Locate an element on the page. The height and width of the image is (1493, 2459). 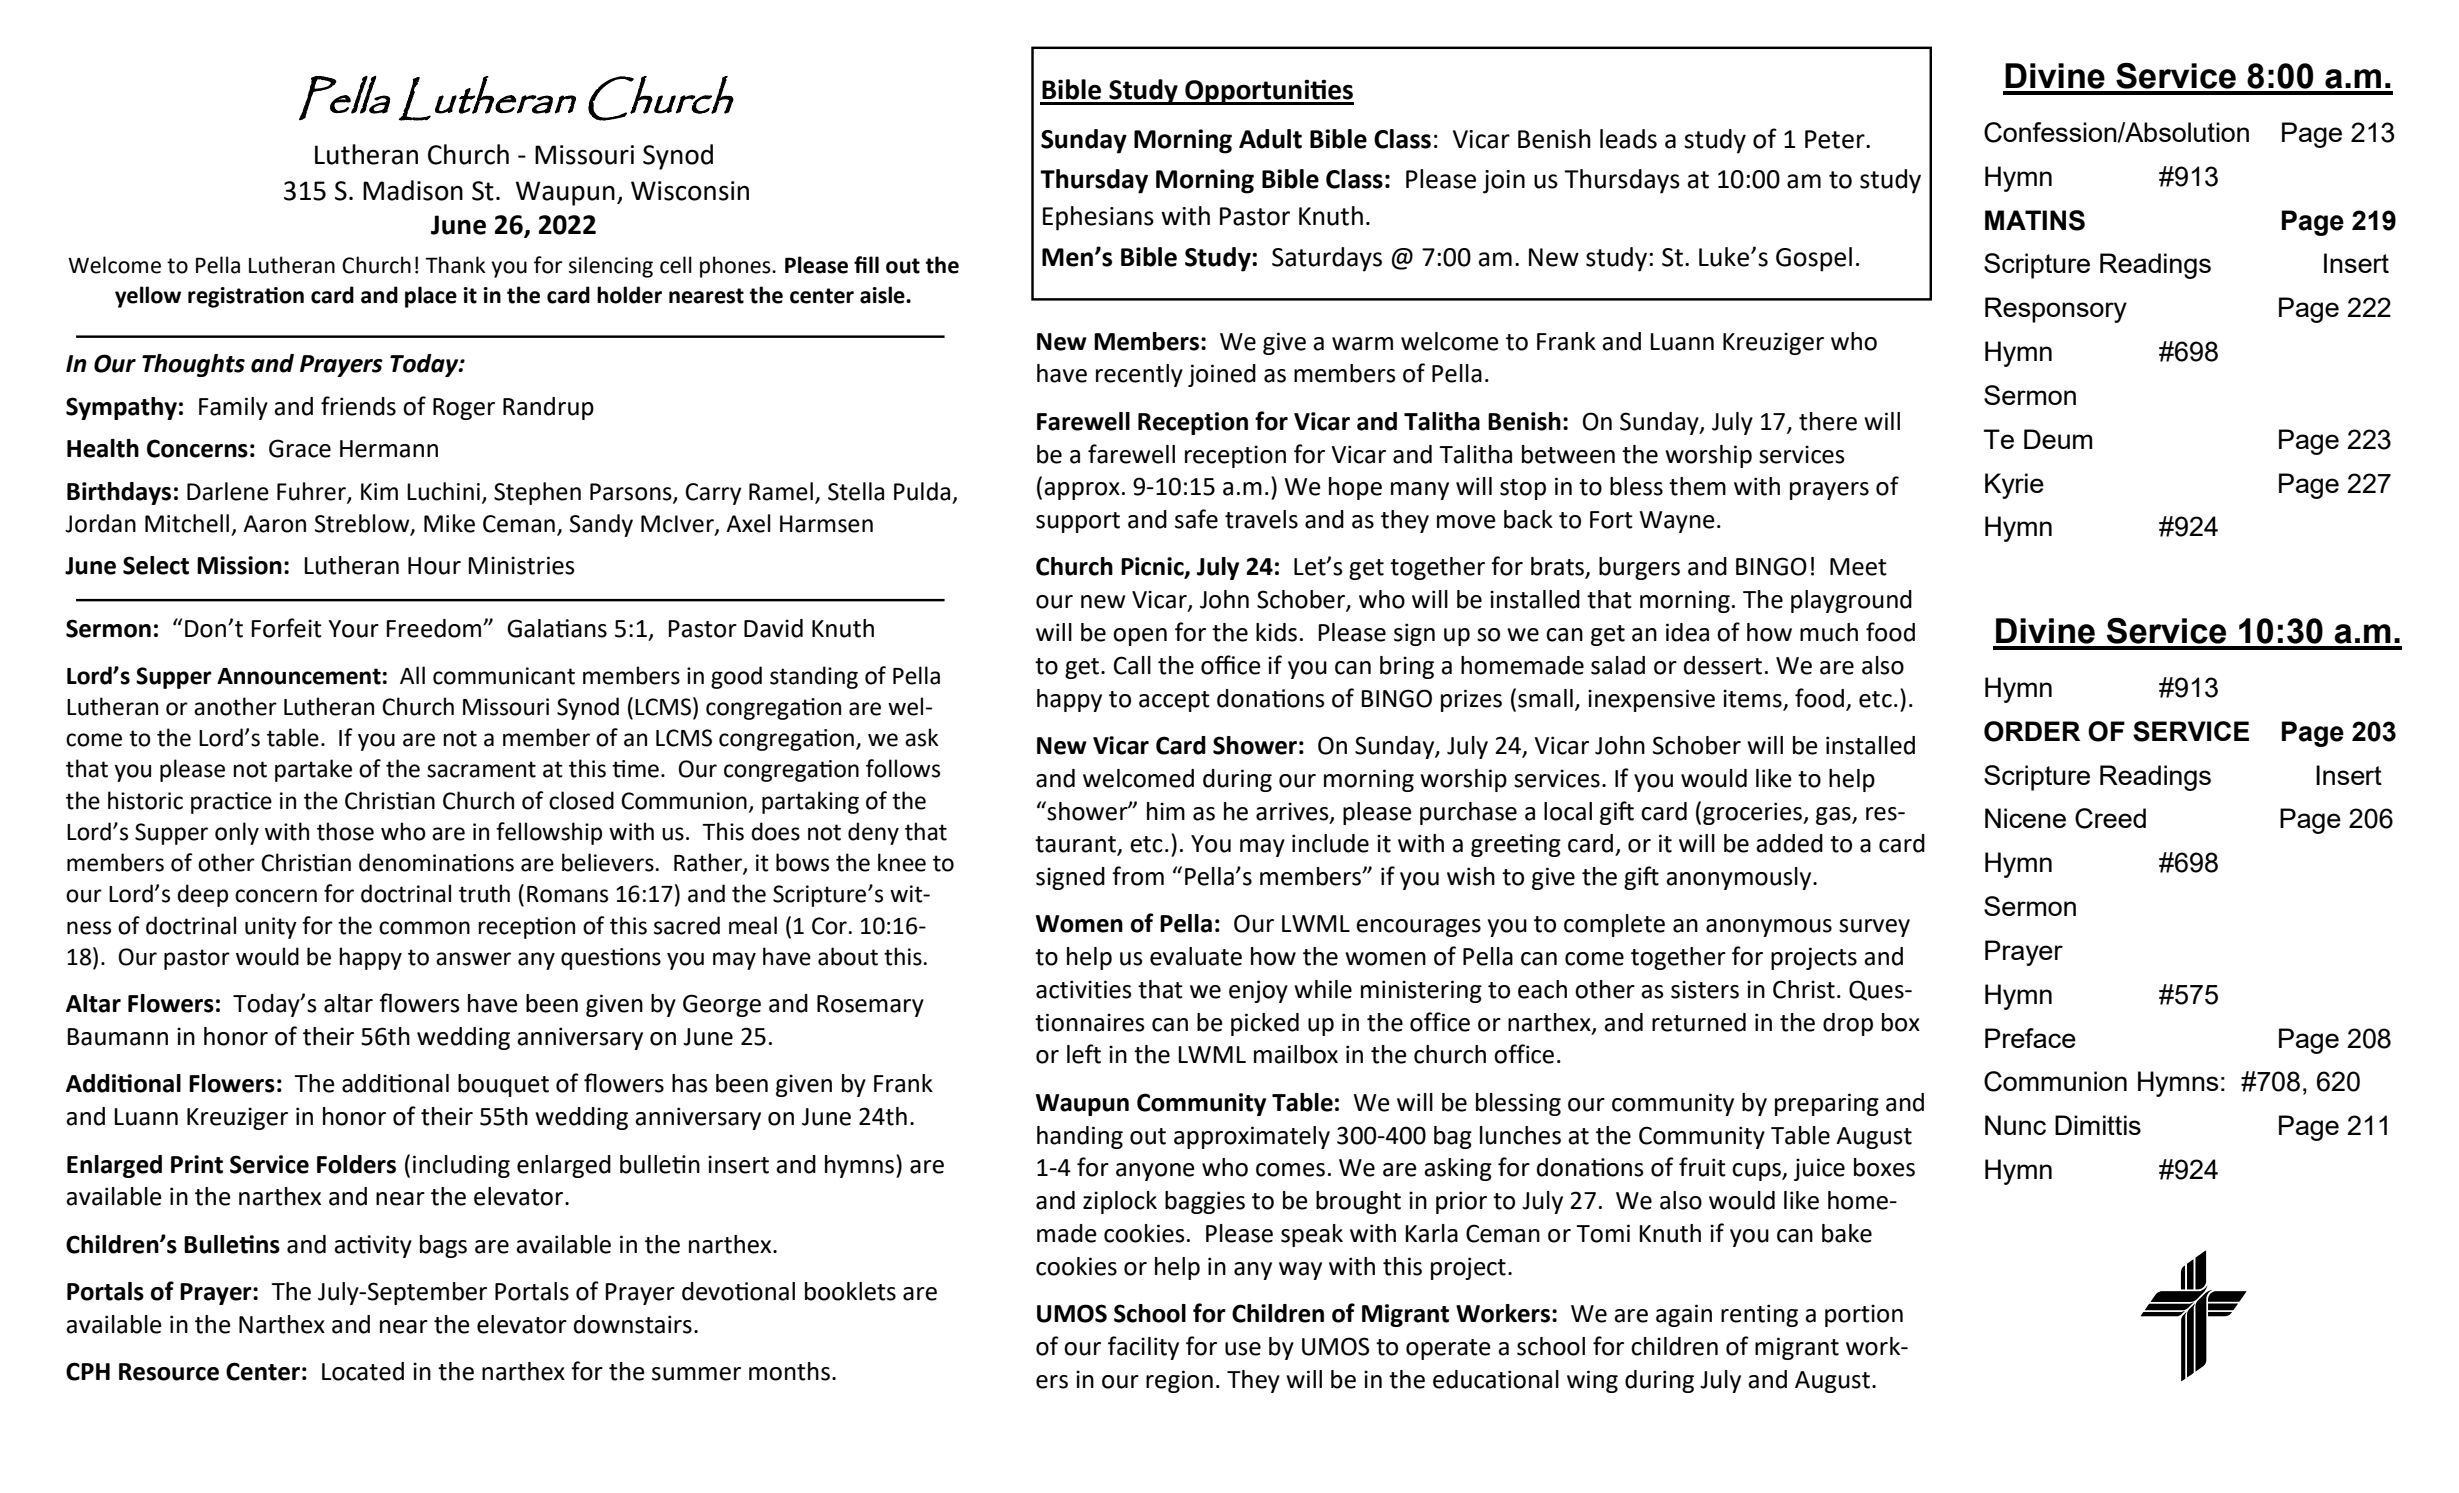
Madison is located at coordinates (413, 190).
